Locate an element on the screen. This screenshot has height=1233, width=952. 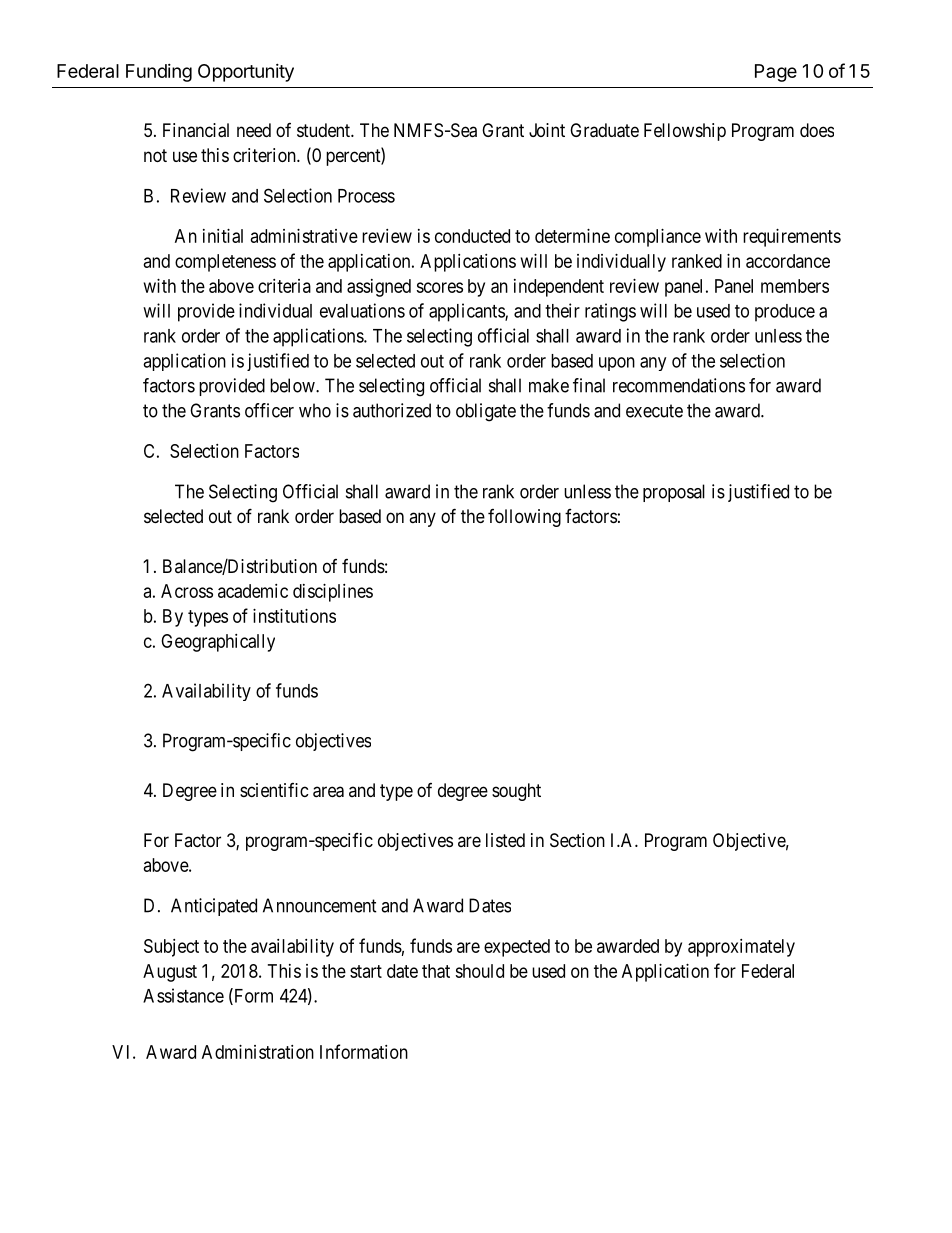
sought is located at coordinates (516, 792).
